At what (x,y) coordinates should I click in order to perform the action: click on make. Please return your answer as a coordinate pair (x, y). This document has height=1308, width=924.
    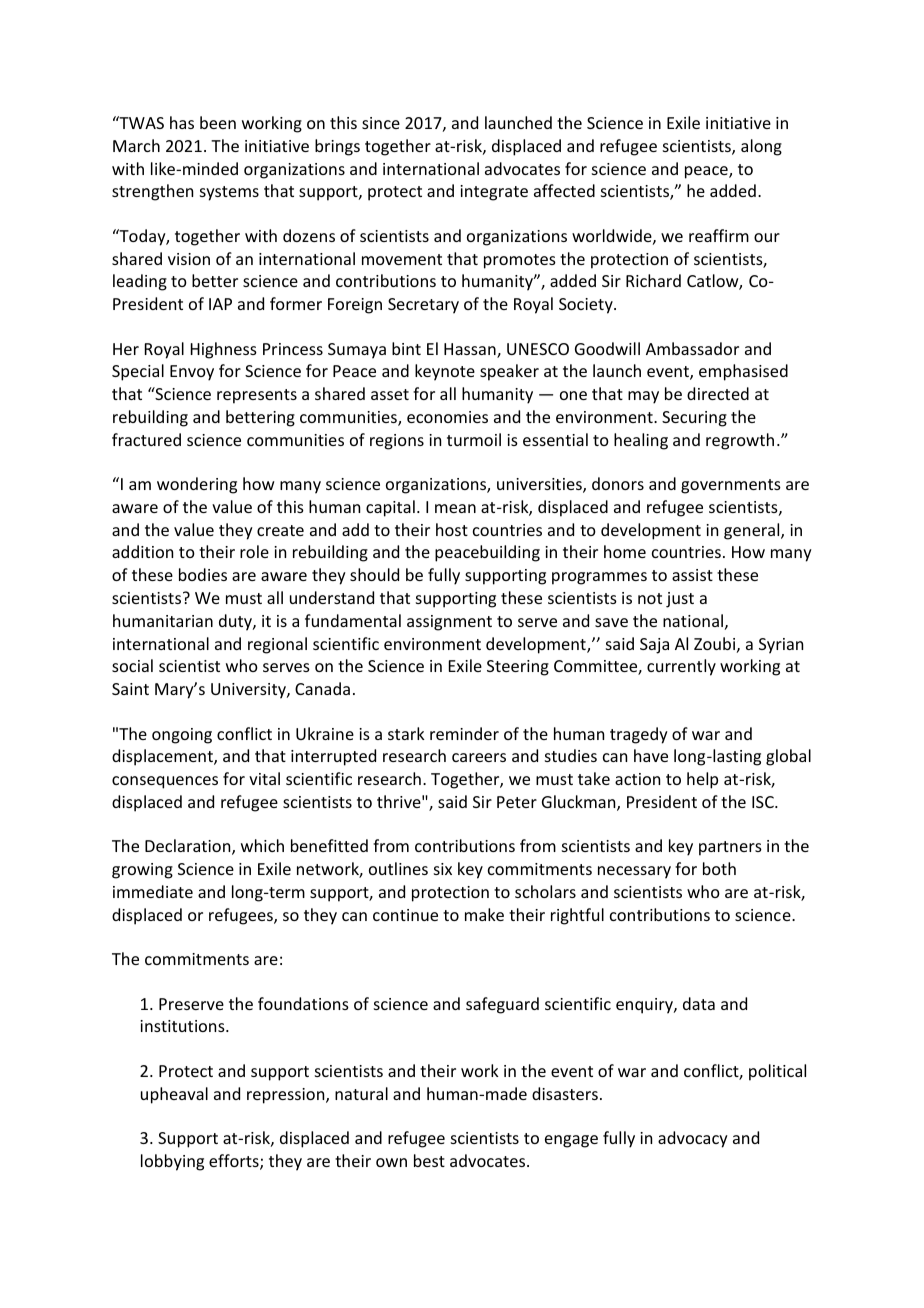
    Looking at the image, I should click on (484, 914).
